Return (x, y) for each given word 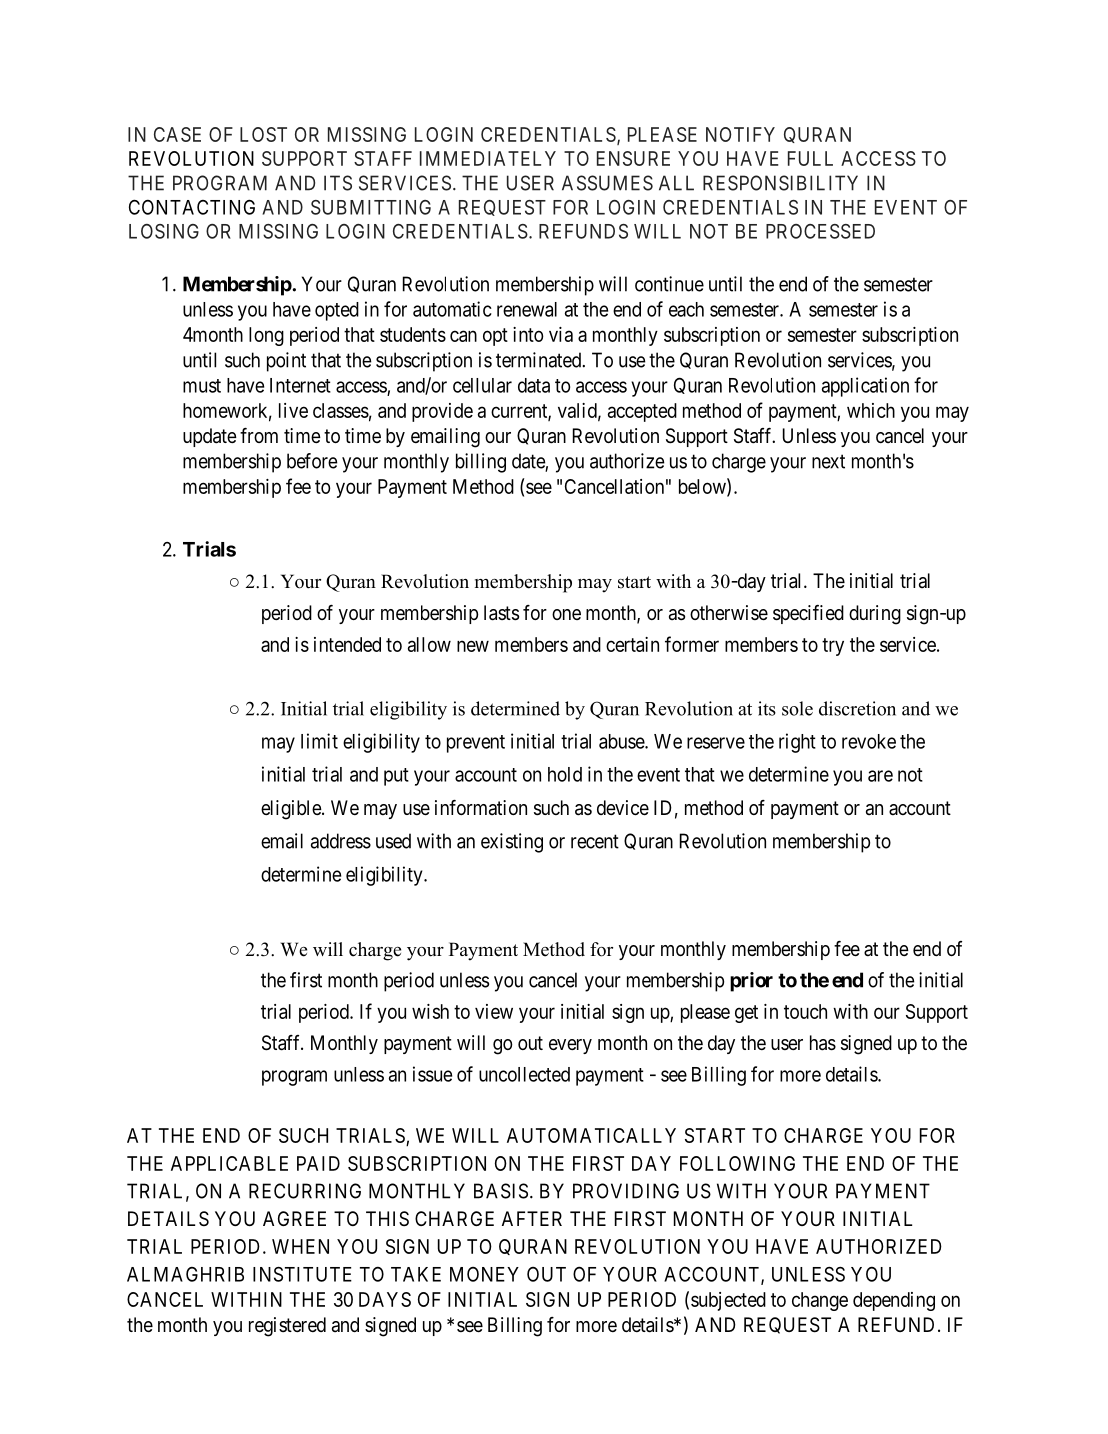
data (534, 385)
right (797, 743)
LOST (263, 134)
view (494, 1011)
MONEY (484, 1274)
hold (565, 774)
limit (319, 741)
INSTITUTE (302, 1274)
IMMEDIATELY (488, 158)
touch (805, 1011)
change (820, 1301)
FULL (810, 158)
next (828, 461)
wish (430, 1011)
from (259, 435)
